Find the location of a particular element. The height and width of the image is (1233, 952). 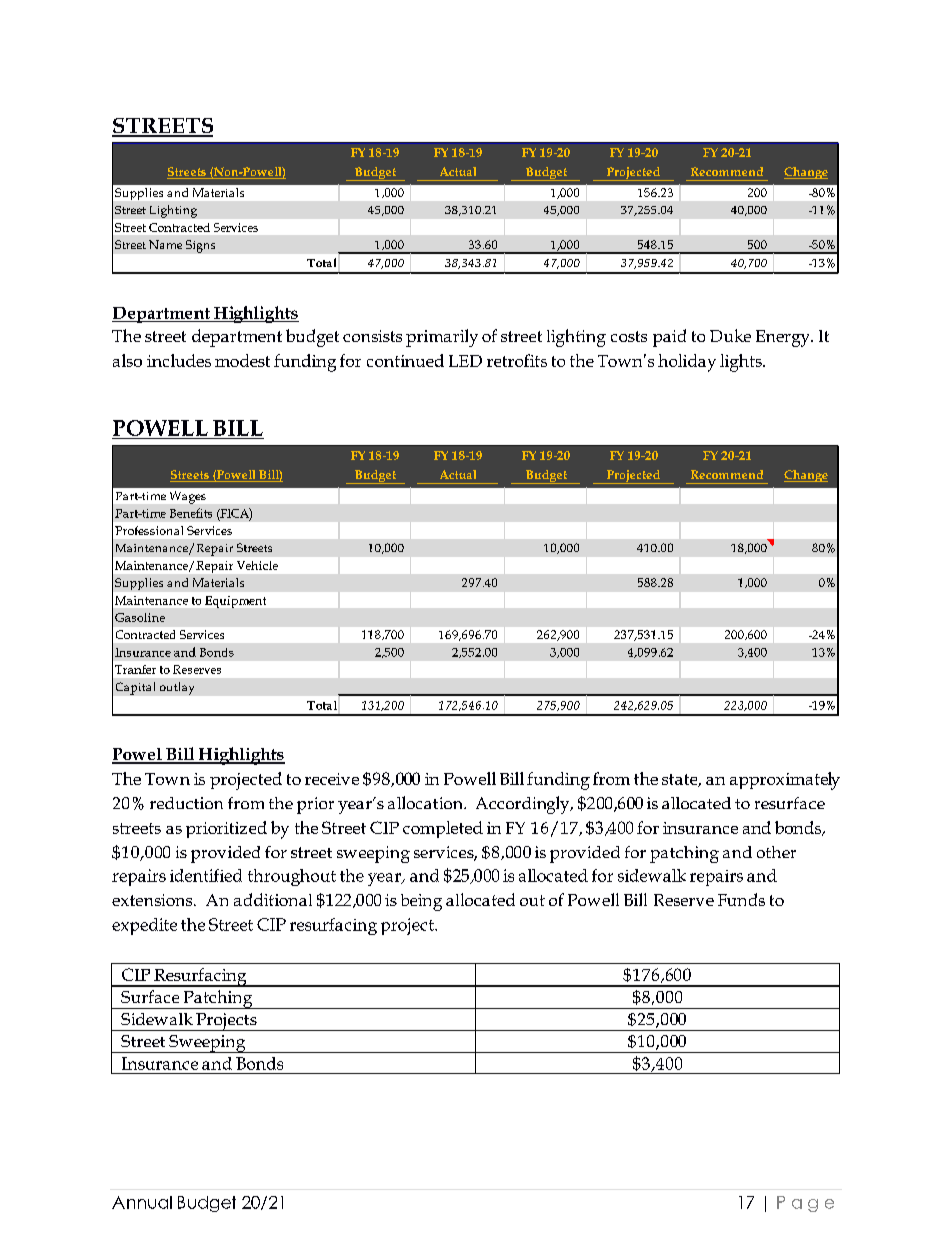

Vehicle is located at coordinates (257, 565).
